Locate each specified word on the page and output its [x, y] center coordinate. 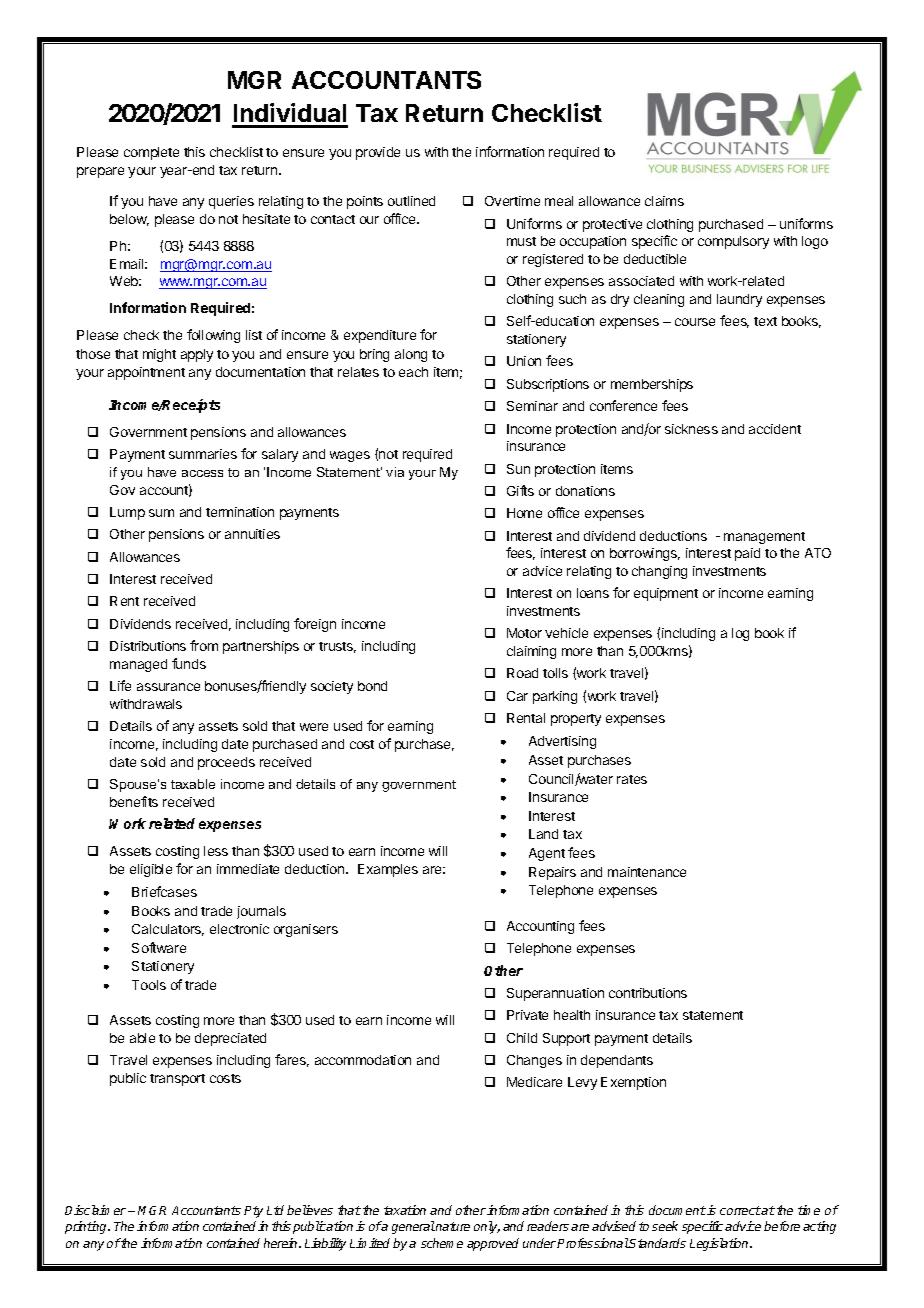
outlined [411, 201]
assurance [168, 687]
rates [632, 779]
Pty [253, 1212]
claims [664, 201]
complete [151, 153]
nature [453, 1226]
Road [522, 673]
